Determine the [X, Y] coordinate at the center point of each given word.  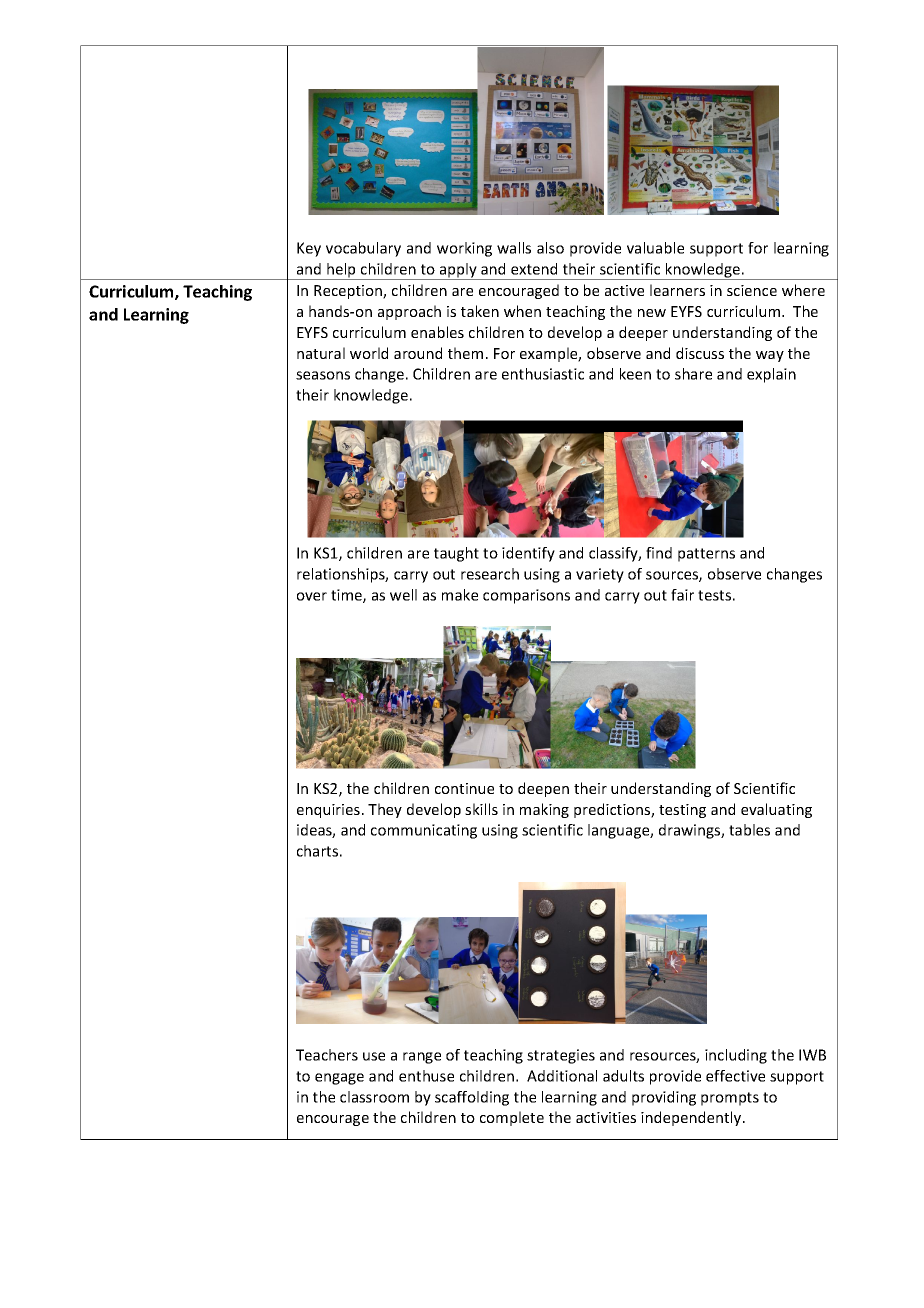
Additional [562, 1076]
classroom [374, 1097]
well [403, 595]
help [341, 271]
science [752, 290]
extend [534, 269]
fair [682, 595]
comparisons [526, 596]
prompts [730, 1099]
